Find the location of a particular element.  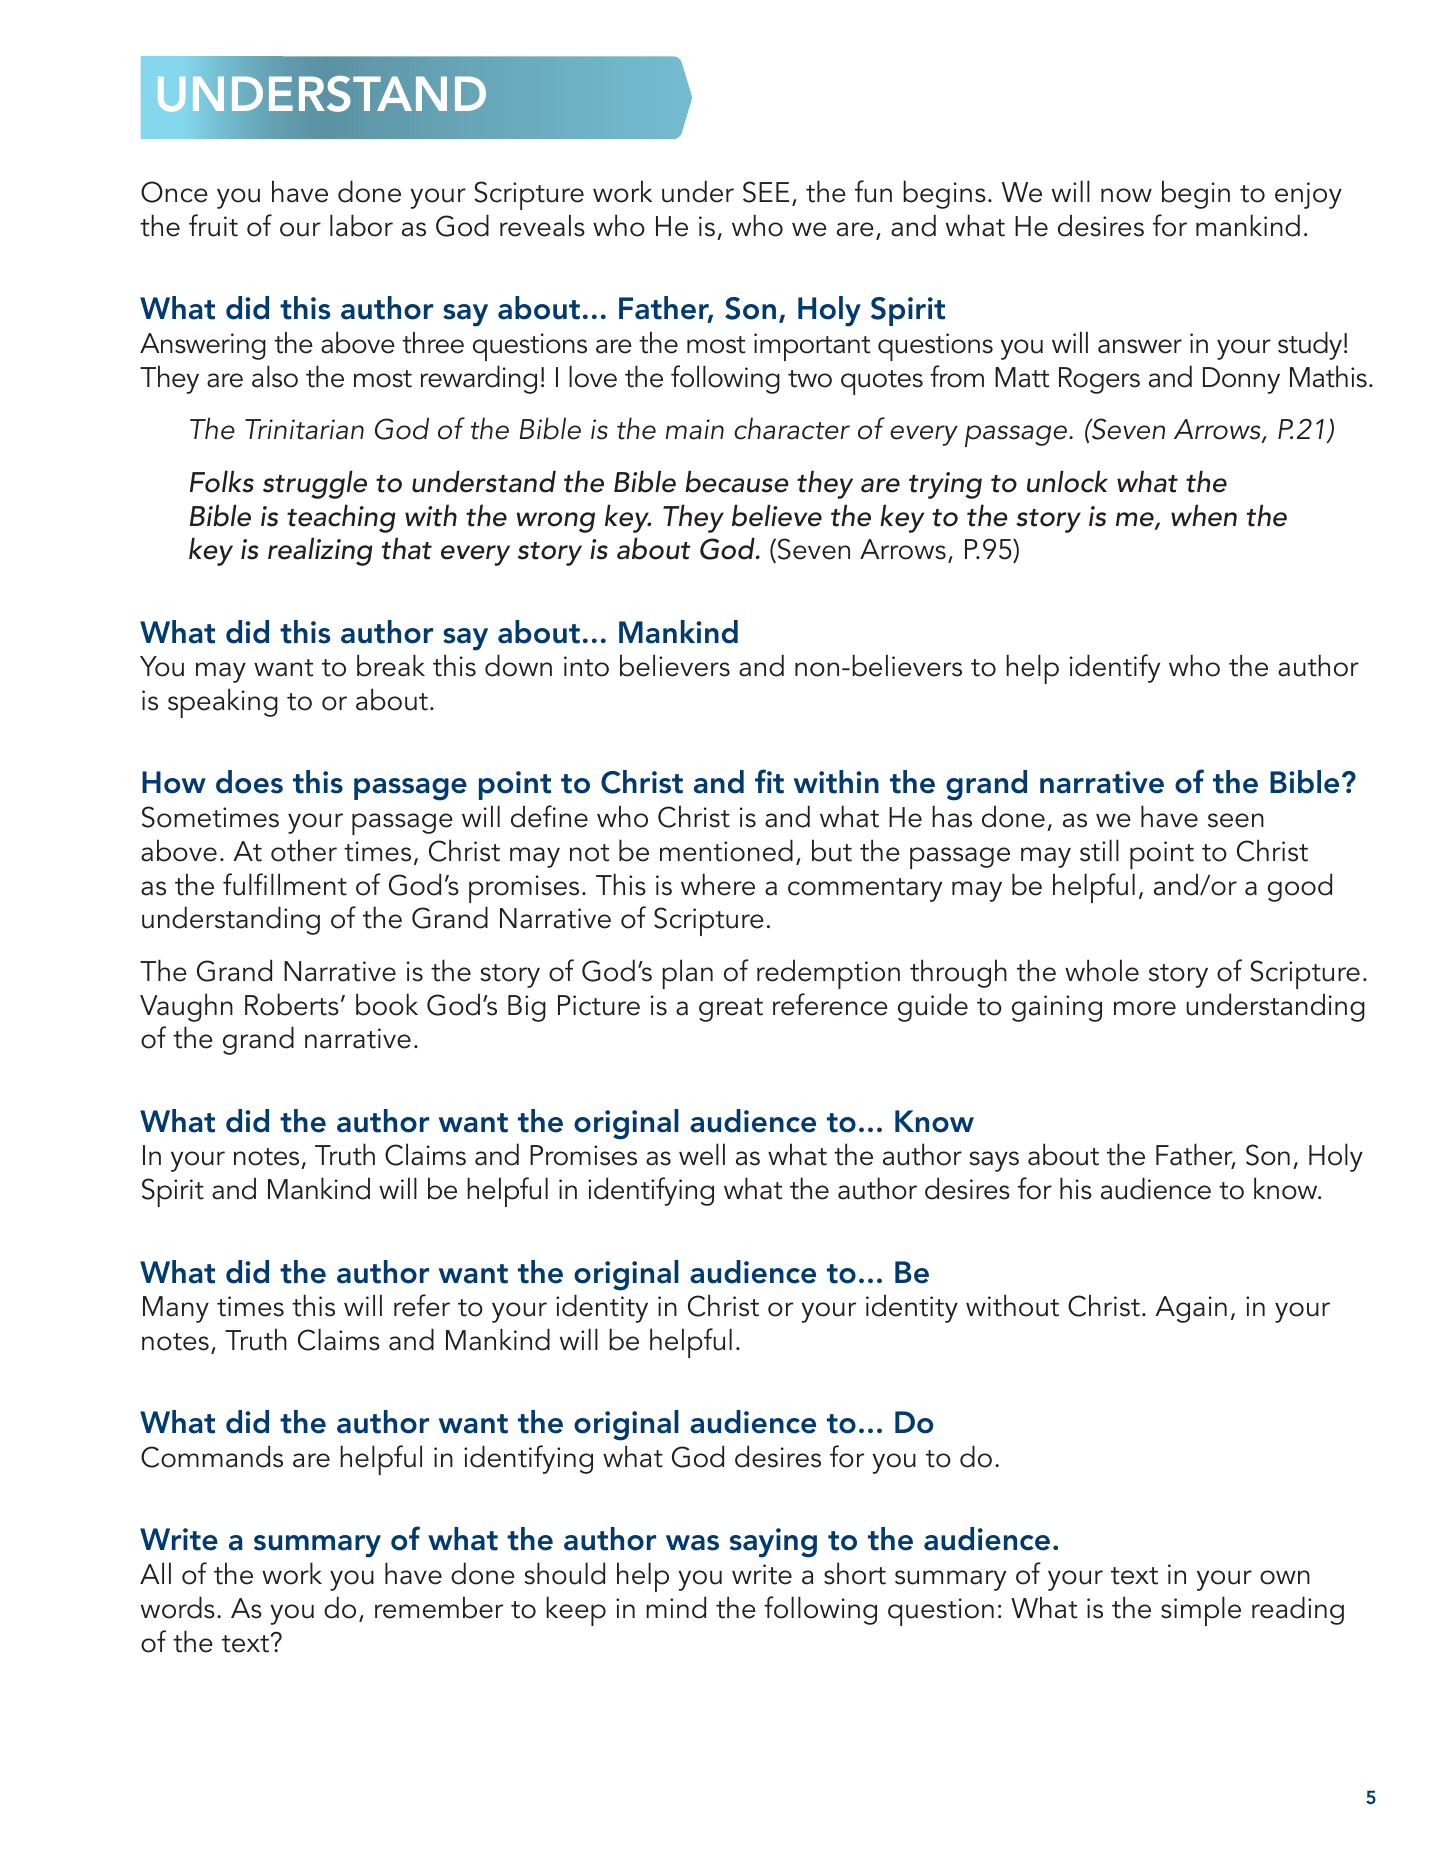

still is located at coordinates (1099, 850).
